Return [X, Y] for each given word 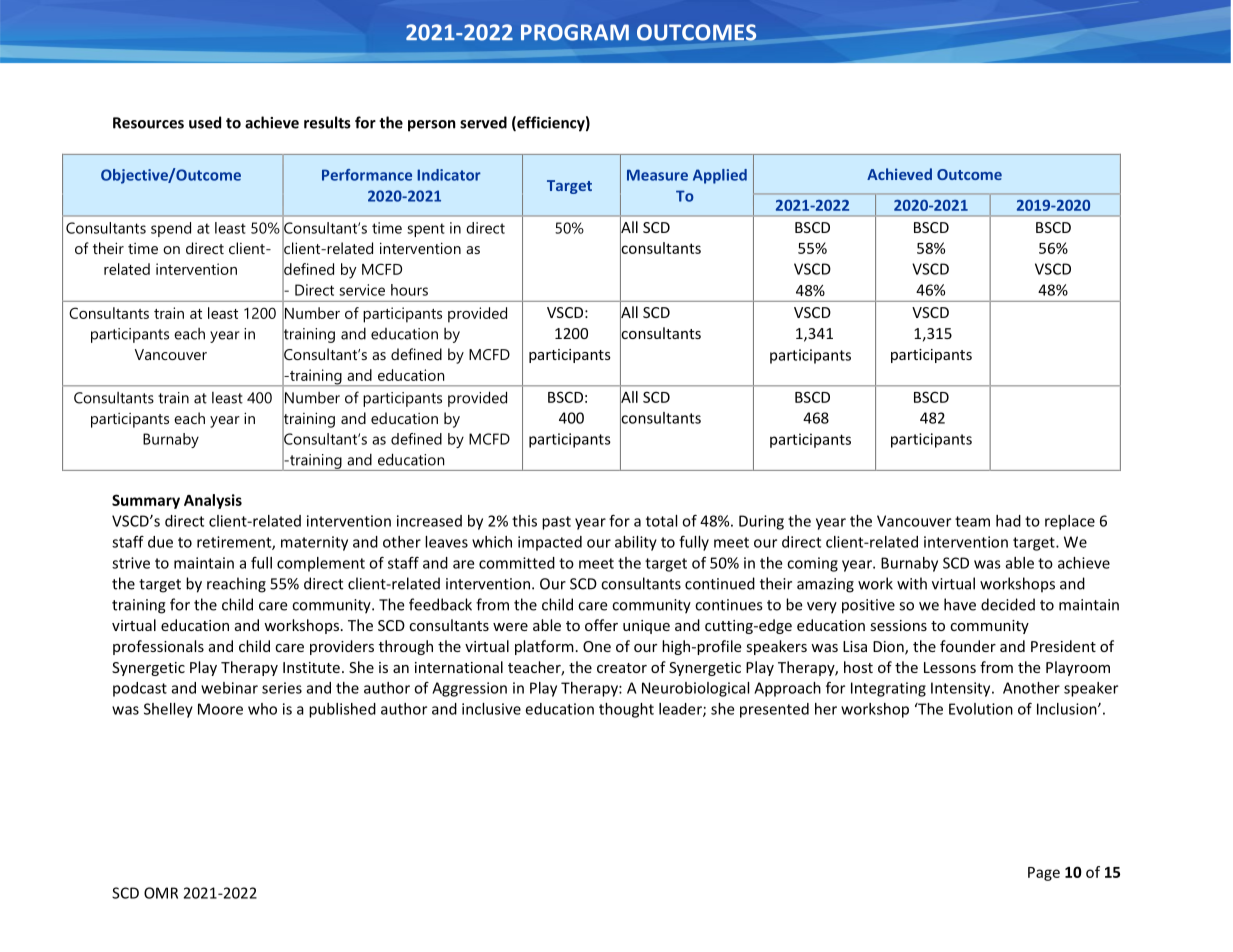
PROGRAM [575, 32]
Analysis [213, 501]
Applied [720, 176]
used [205, 122]
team [972, 521]
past [556, 523]
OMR [161, 893]
